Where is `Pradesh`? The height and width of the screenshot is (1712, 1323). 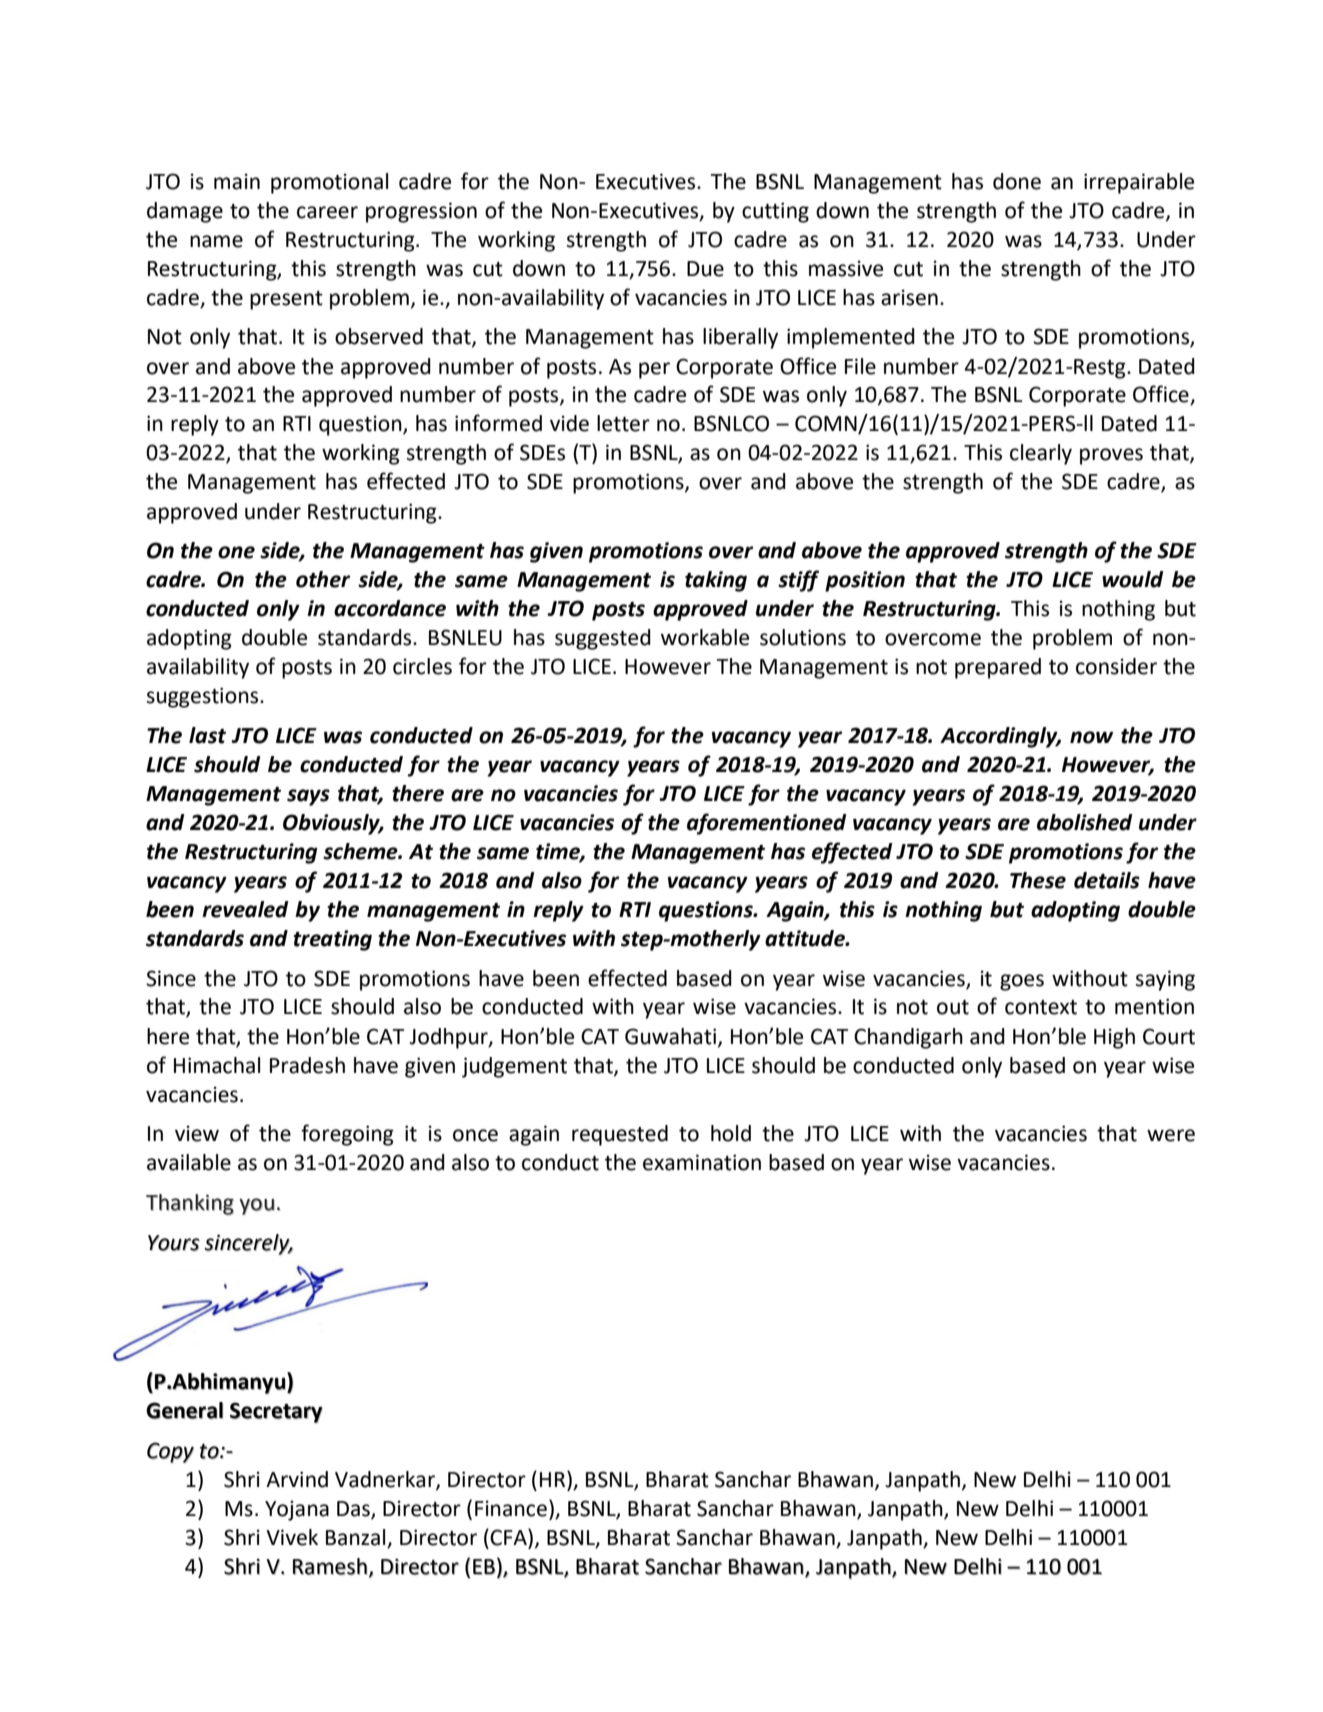 Pradesh is located at coordinates (307, 1065).
